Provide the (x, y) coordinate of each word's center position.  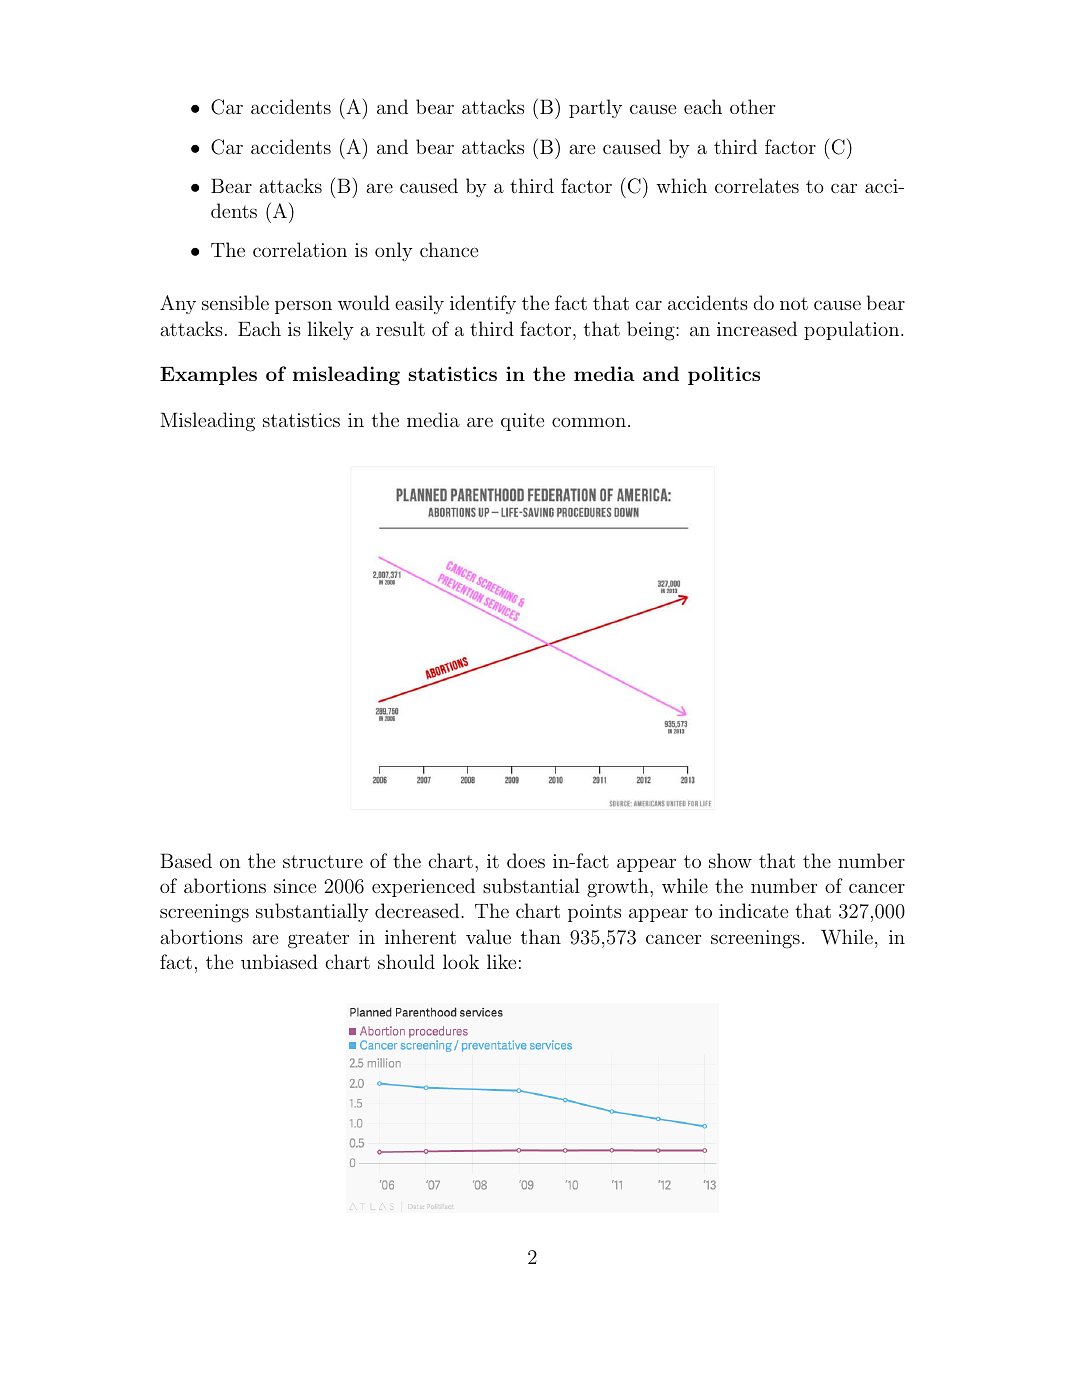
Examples (208, 375)
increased (757, 328)
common (589, 422)
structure (323, 861)
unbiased (279, 961)
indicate (753, 910)
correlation (300, 249)
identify (483, 304)
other (752, 106)
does (526, 860)
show (730, 860)
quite (522, 422)
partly (595, 108)
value (488, 936)
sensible (235, 302)
